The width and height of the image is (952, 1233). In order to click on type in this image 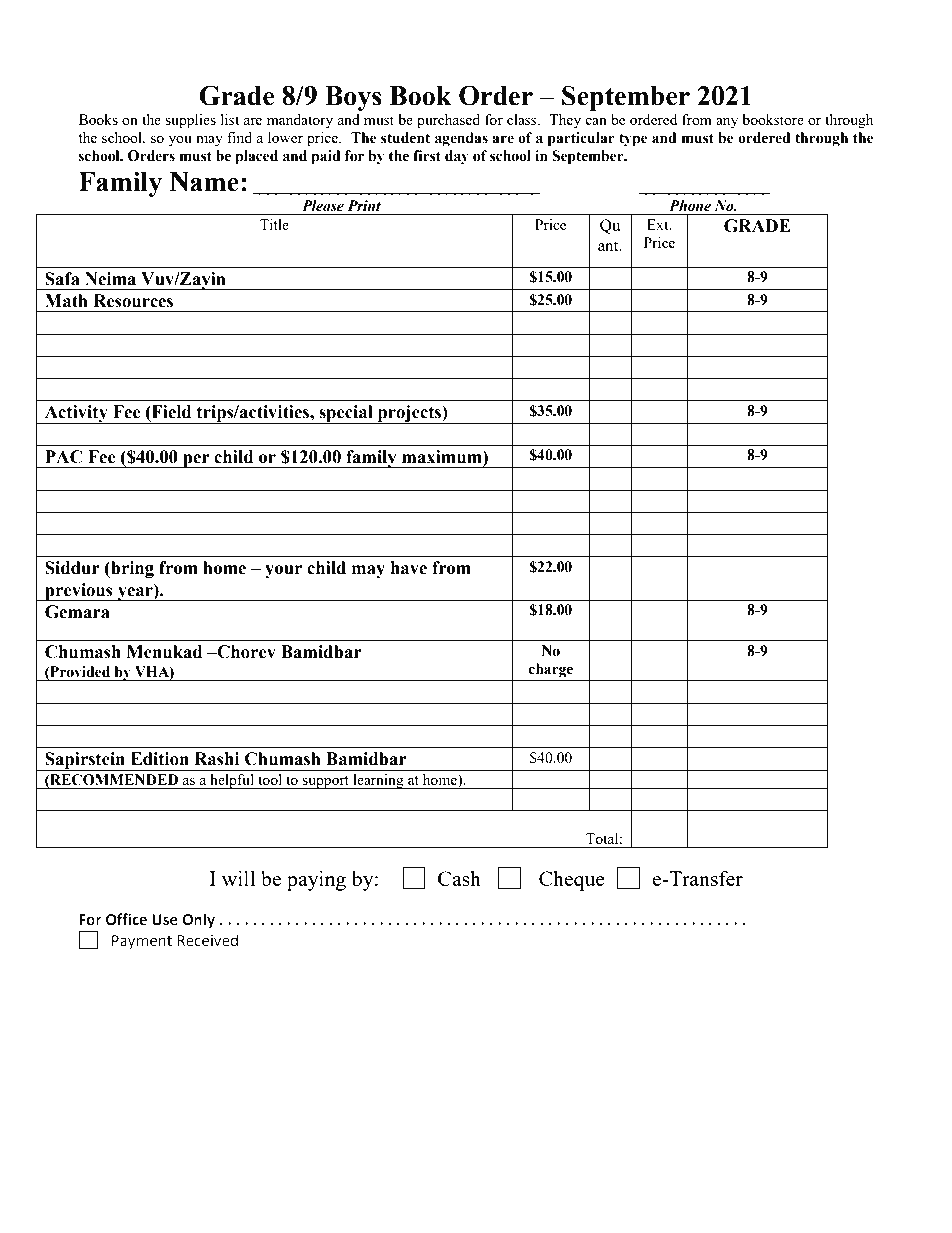, I will do `click(633, 140)`.
